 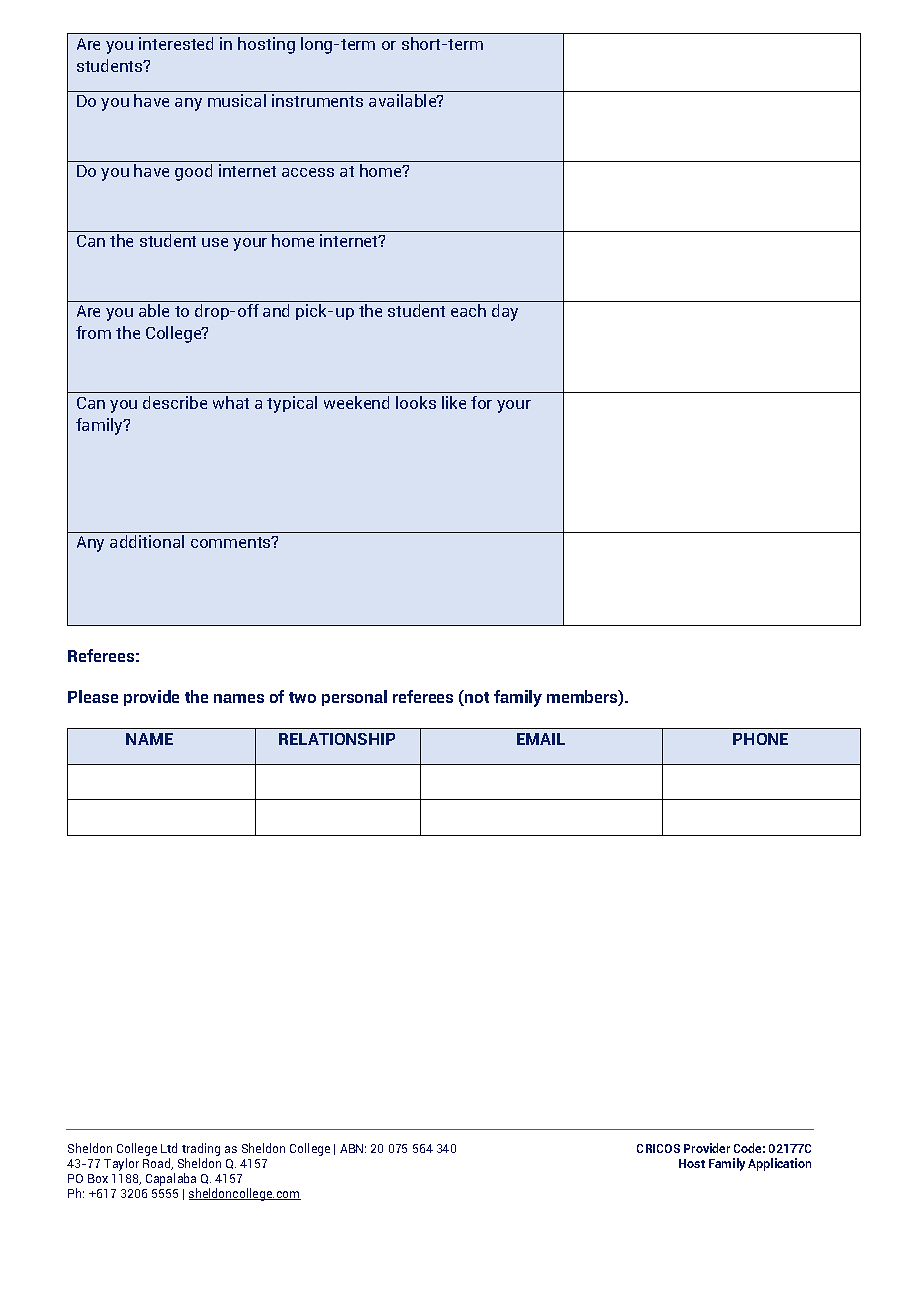 I want to click on Ltd, so click(x=169, y=1148).
